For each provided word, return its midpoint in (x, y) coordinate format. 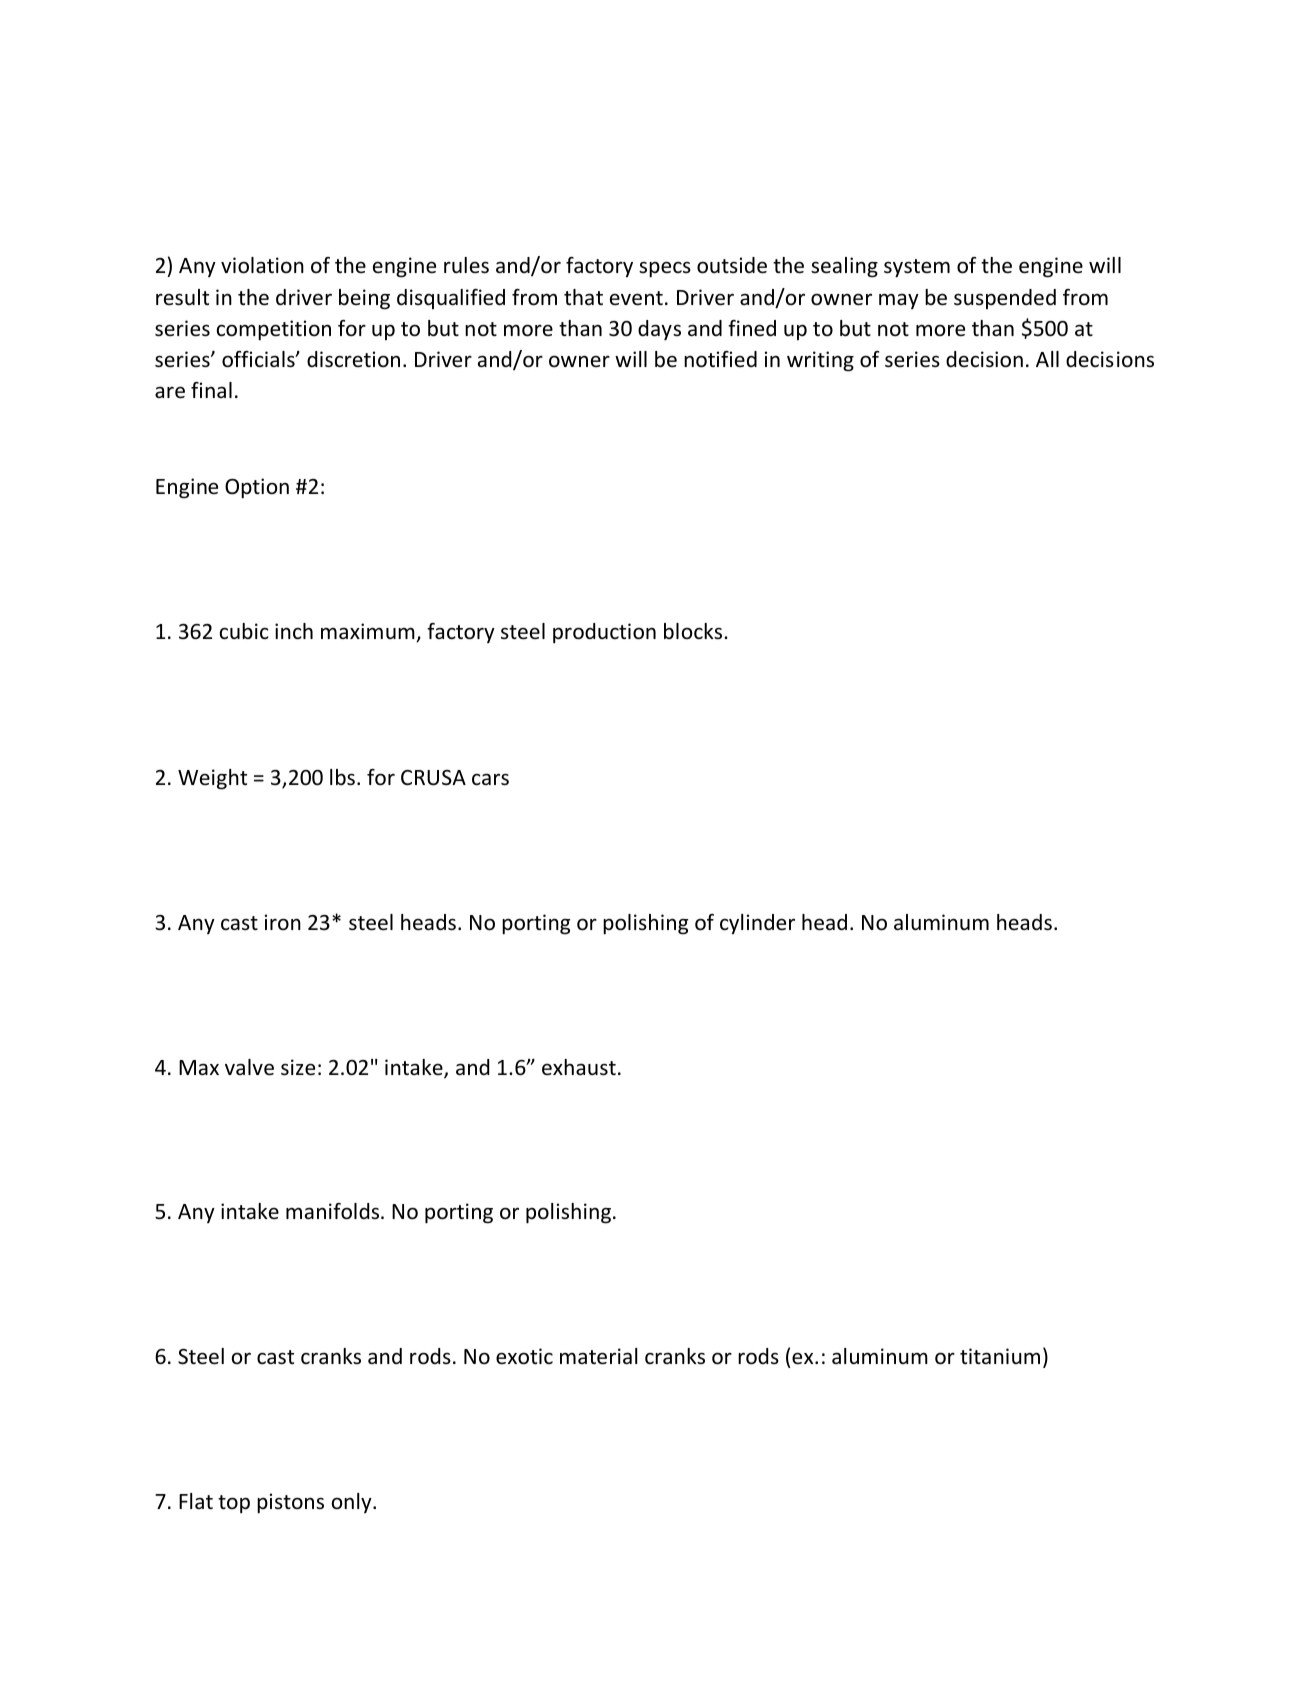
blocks (694, 631)
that (583, 297)
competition (274, 330)
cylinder (757, 924)
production (604, 633)
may (899, 301)
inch (294, 631)
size (298, 1067)
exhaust (579, 1067)
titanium (1000, 1356)
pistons (290, 1503)
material (598, 1356)
